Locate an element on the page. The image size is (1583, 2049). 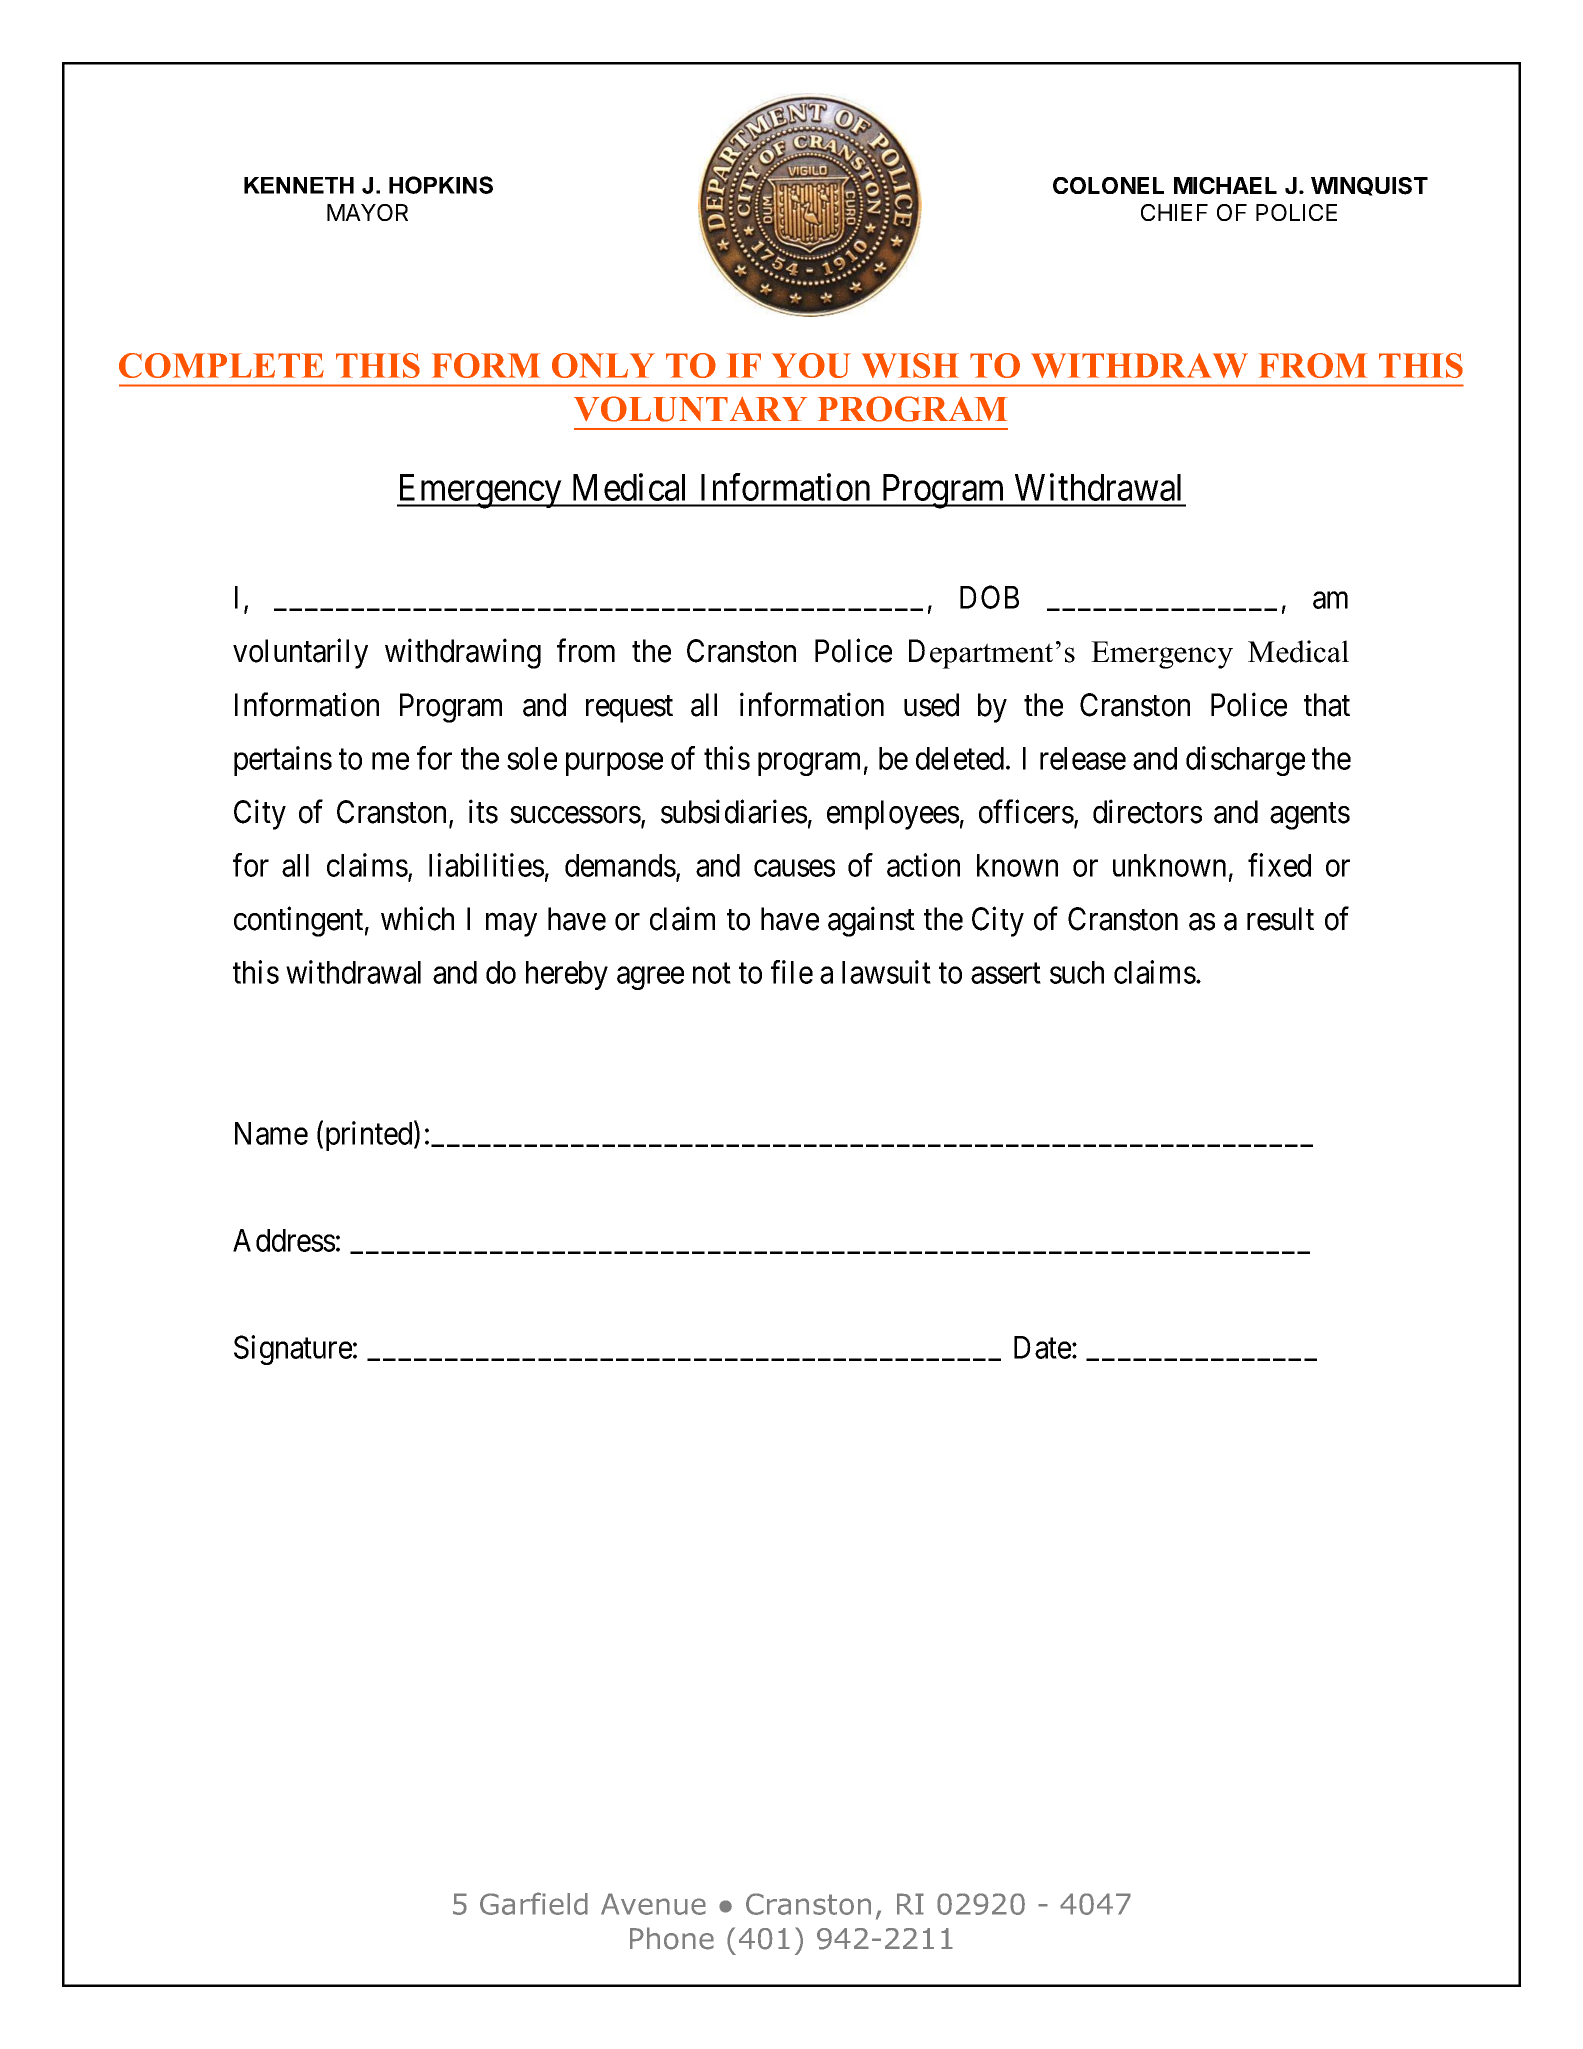
file is located at coordinates (792, 972).
